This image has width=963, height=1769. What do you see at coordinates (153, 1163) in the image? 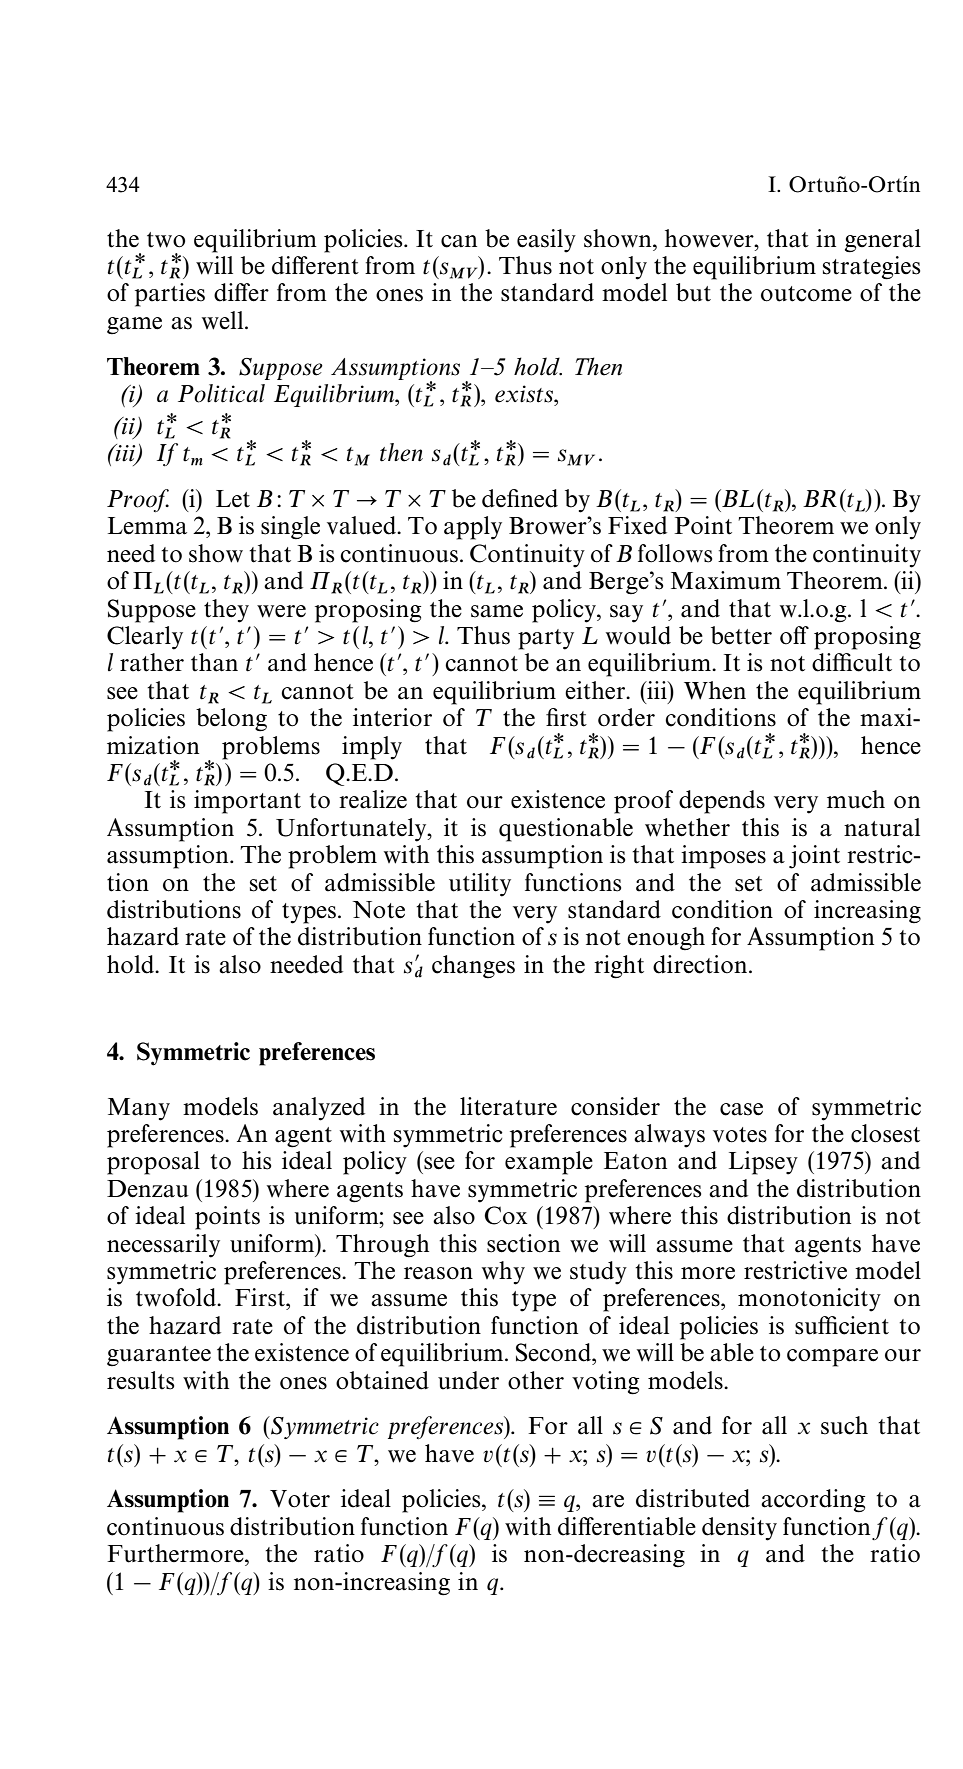
I see `proposal` at bounding box center [153, 1163].
